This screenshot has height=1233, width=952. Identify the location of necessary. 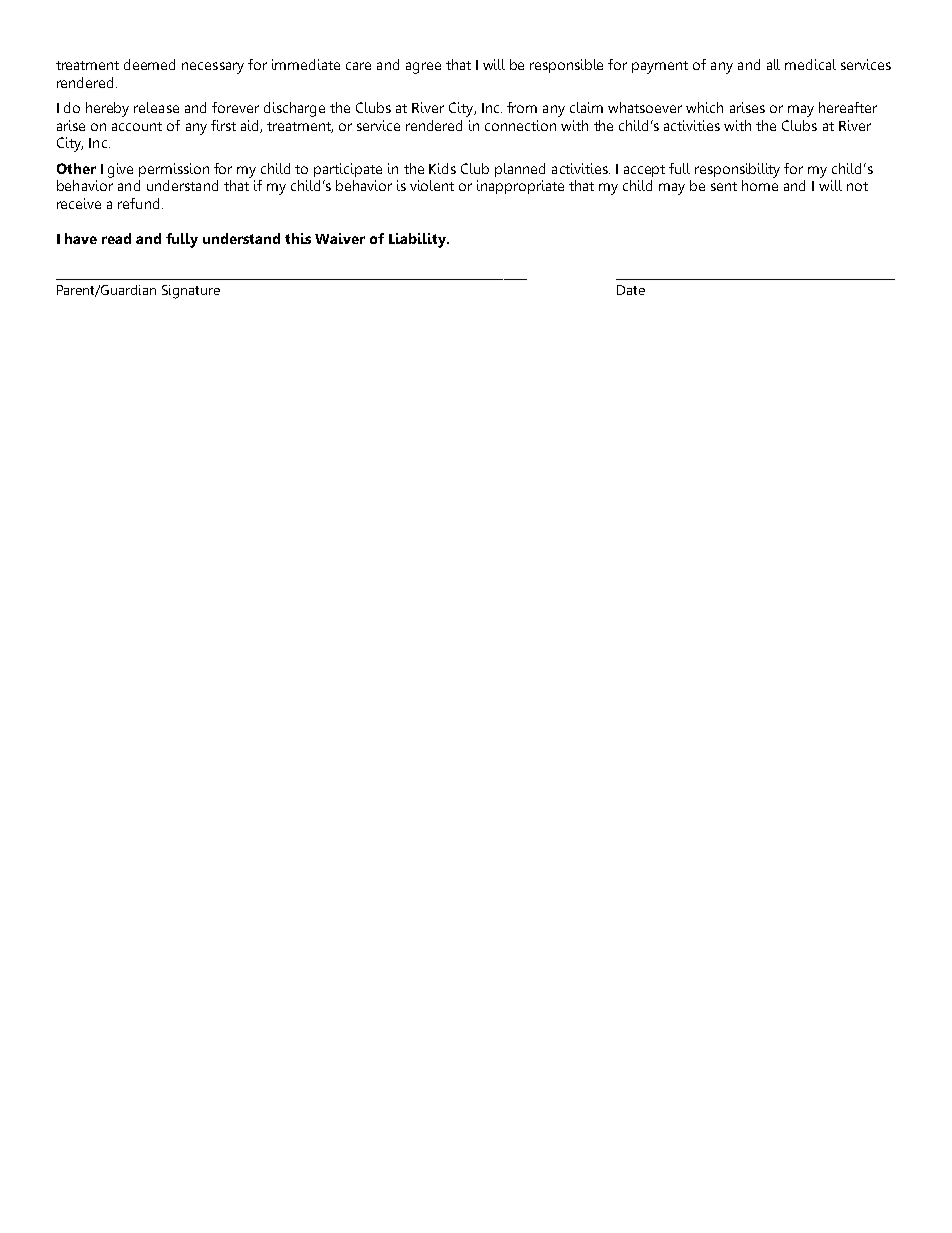
(213, 68).
